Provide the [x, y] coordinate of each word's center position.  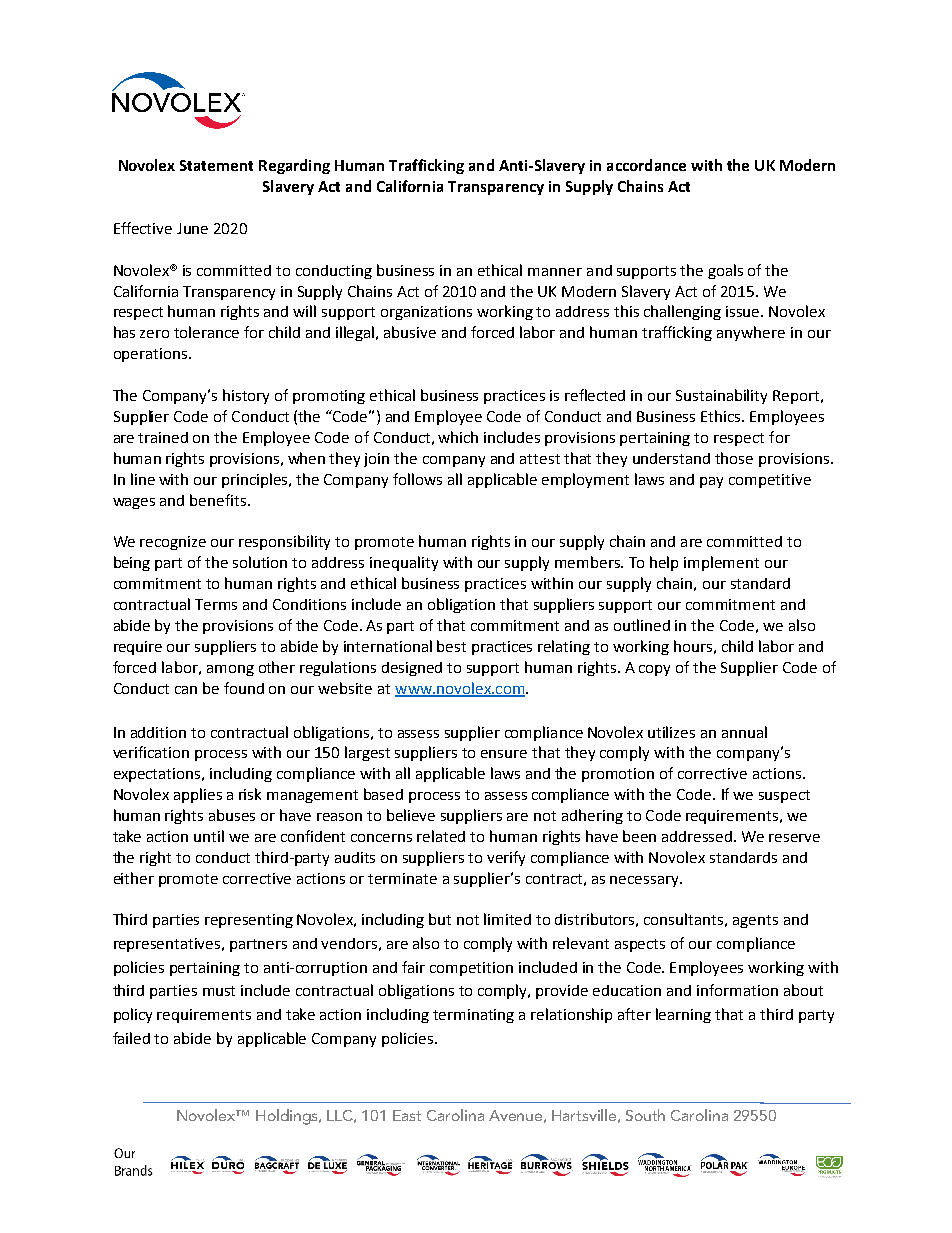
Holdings [288, 1117]
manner [555, 272]
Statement [216, 165]
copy [654, 670]
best [451, 646]
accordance [646, 165]
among [230, 670]
